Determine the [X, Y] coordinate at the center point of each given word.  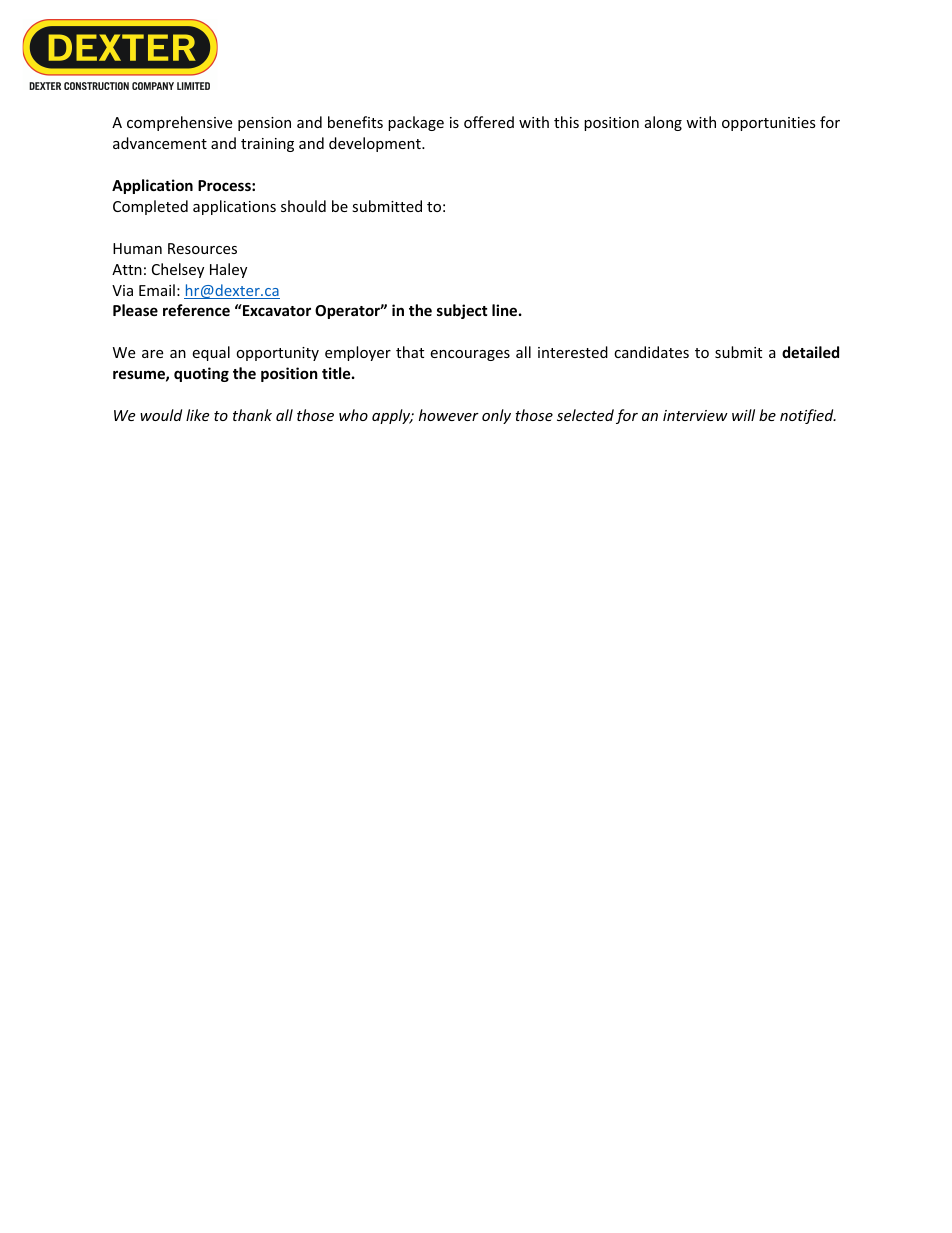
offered [489, 122]
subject [462, 311]
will [743, 415]
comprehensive [179, 123]
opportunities [769, 124]
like [197, 415]
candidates [651, 352]
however [449, 415]
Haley [228, 270]
